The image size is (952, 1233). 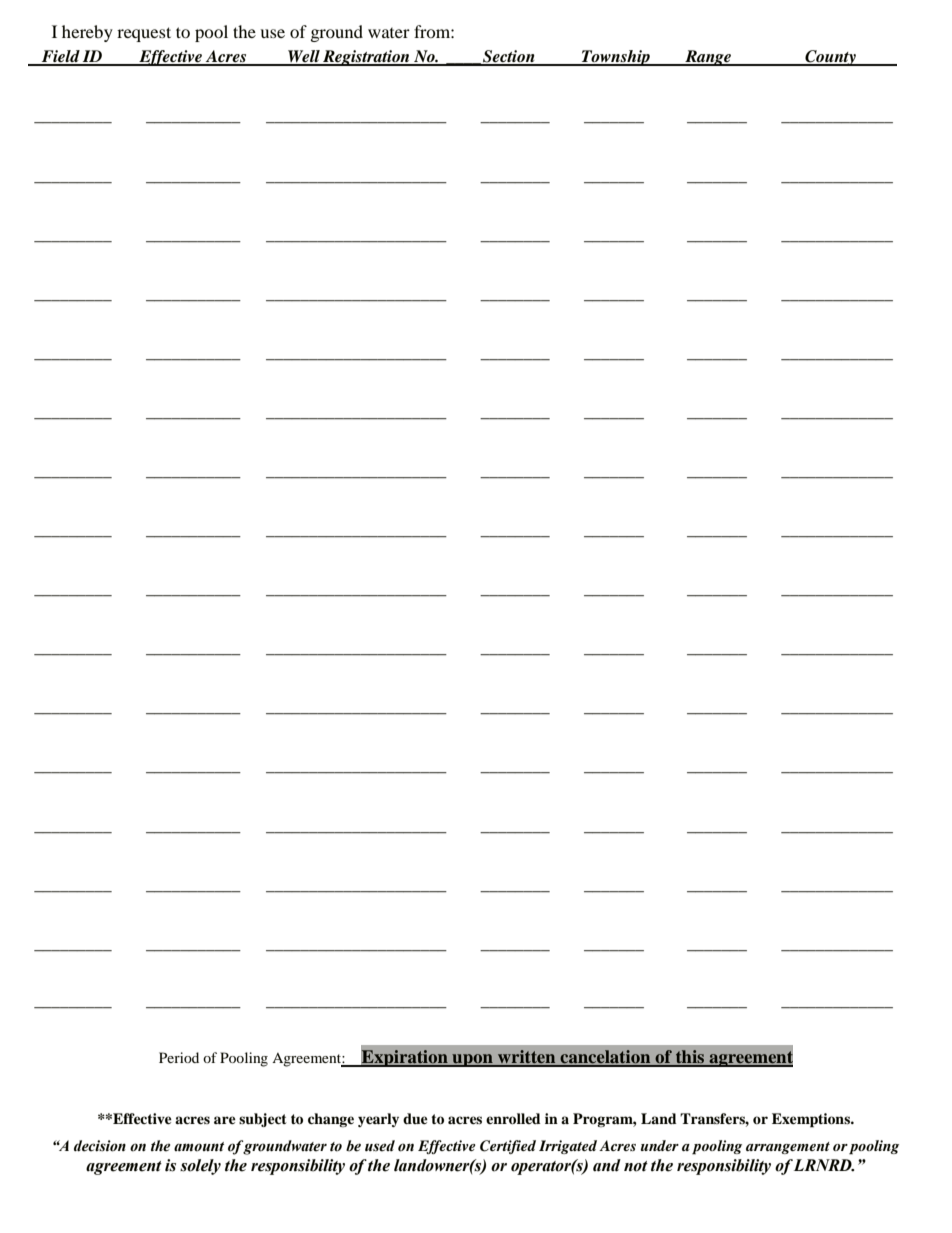 What do you see at coordinates (415, 1119) in the page?
I see `due` at bounding box center [415, 1119].
